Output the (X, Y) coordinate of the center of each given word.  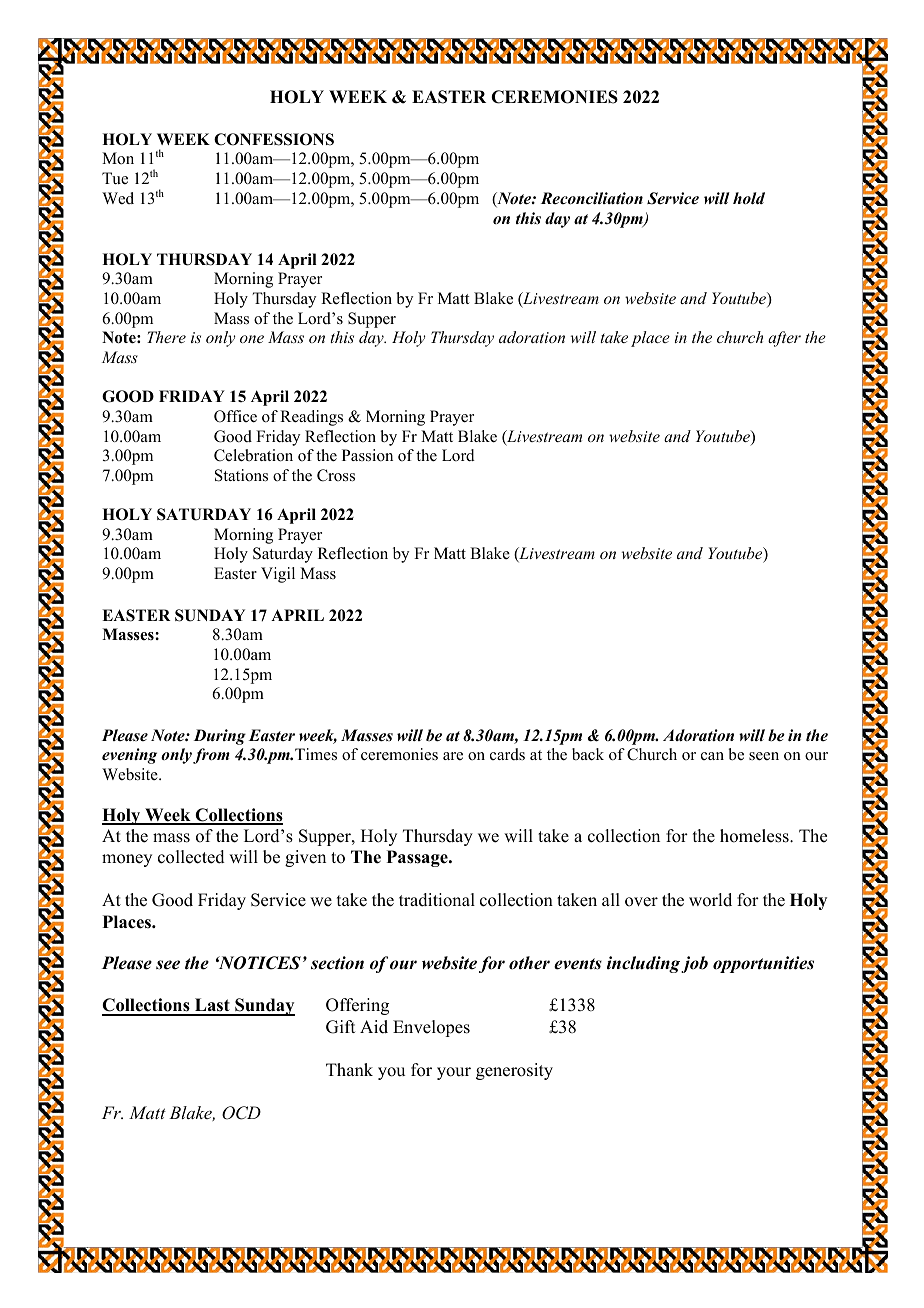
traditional (437, 900)
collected (191, 857)
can (712, 756)
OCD (241, 1113)
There (166, 337)
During (220, 737)
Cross (336, 475)
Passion (367, 455)
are (453, 756)
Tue (115, 178)
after (784, 339)
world (710, 900)
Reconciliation (592, 198)
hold (749, 198)
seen (764, 756)
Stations (241, 475)
